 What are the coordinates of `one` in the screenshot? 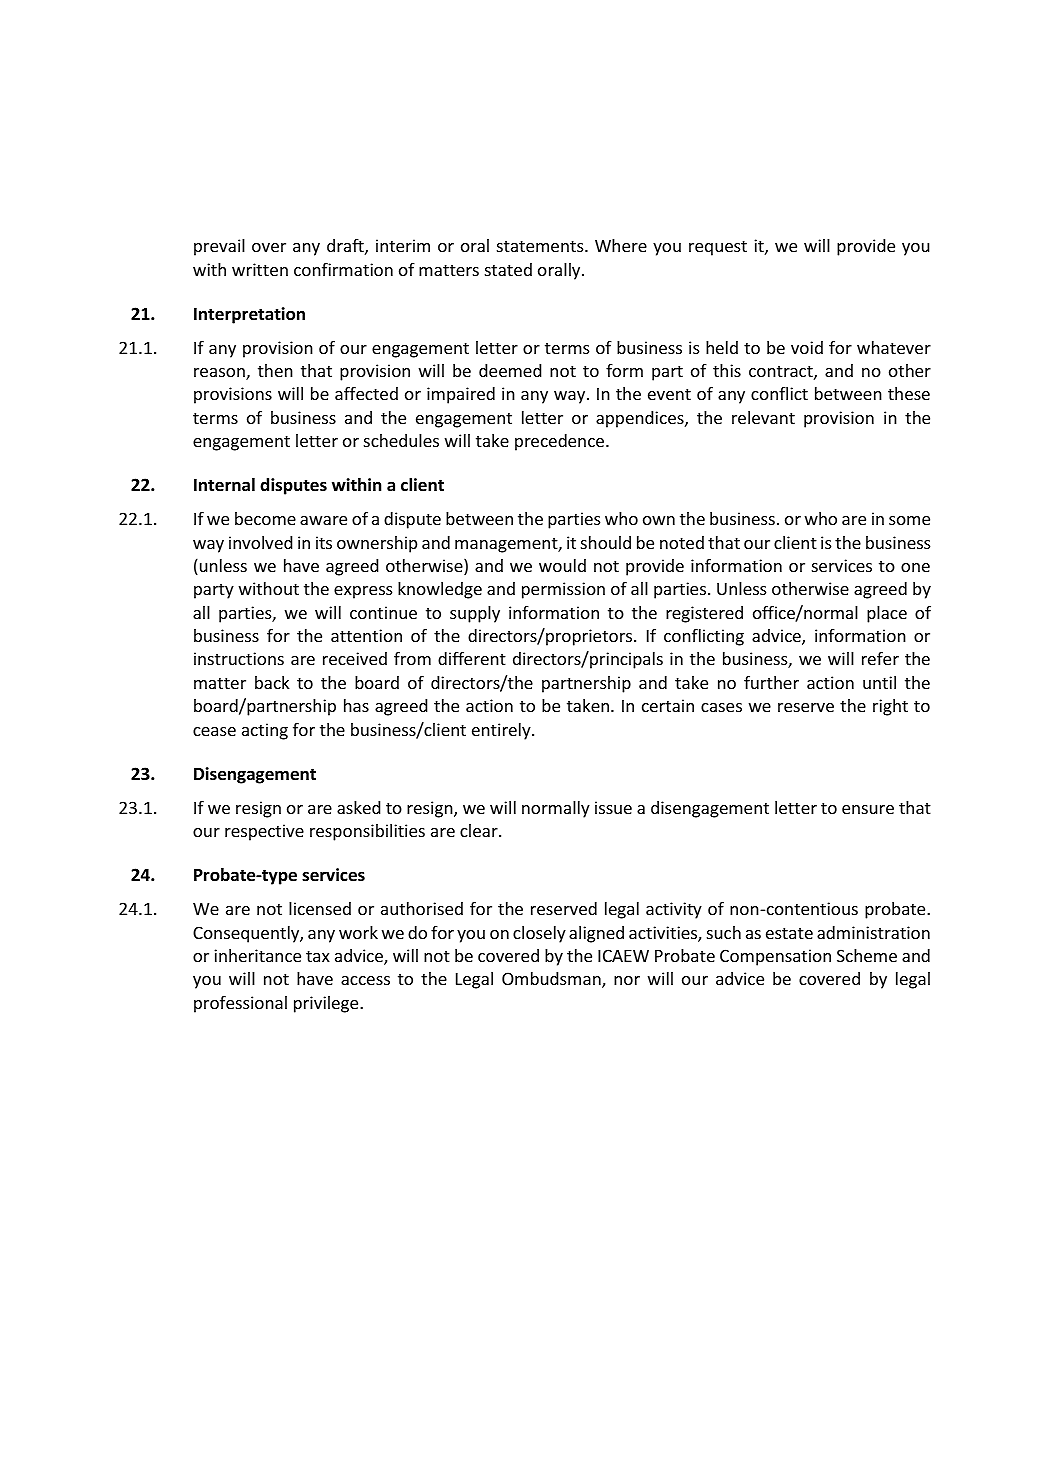 It's located at (915, 567).
